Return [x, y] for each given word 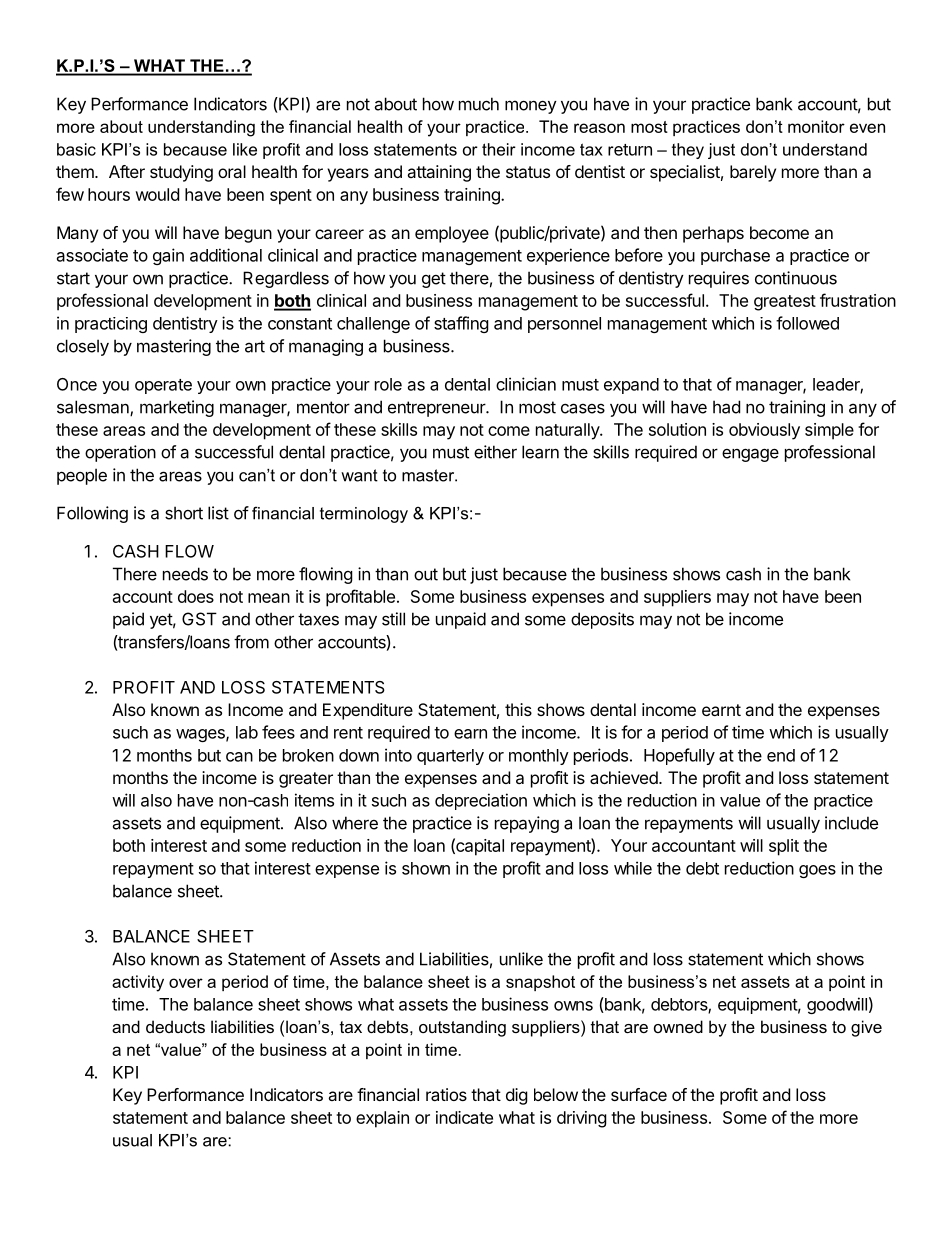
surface [639, 1094]
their [499, 149]
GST [199, 619]
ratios [446, 1094]
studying [181, 173]
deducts [175, 1026]
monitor [816, 126]
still [393, 619]
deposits [602, 620]
